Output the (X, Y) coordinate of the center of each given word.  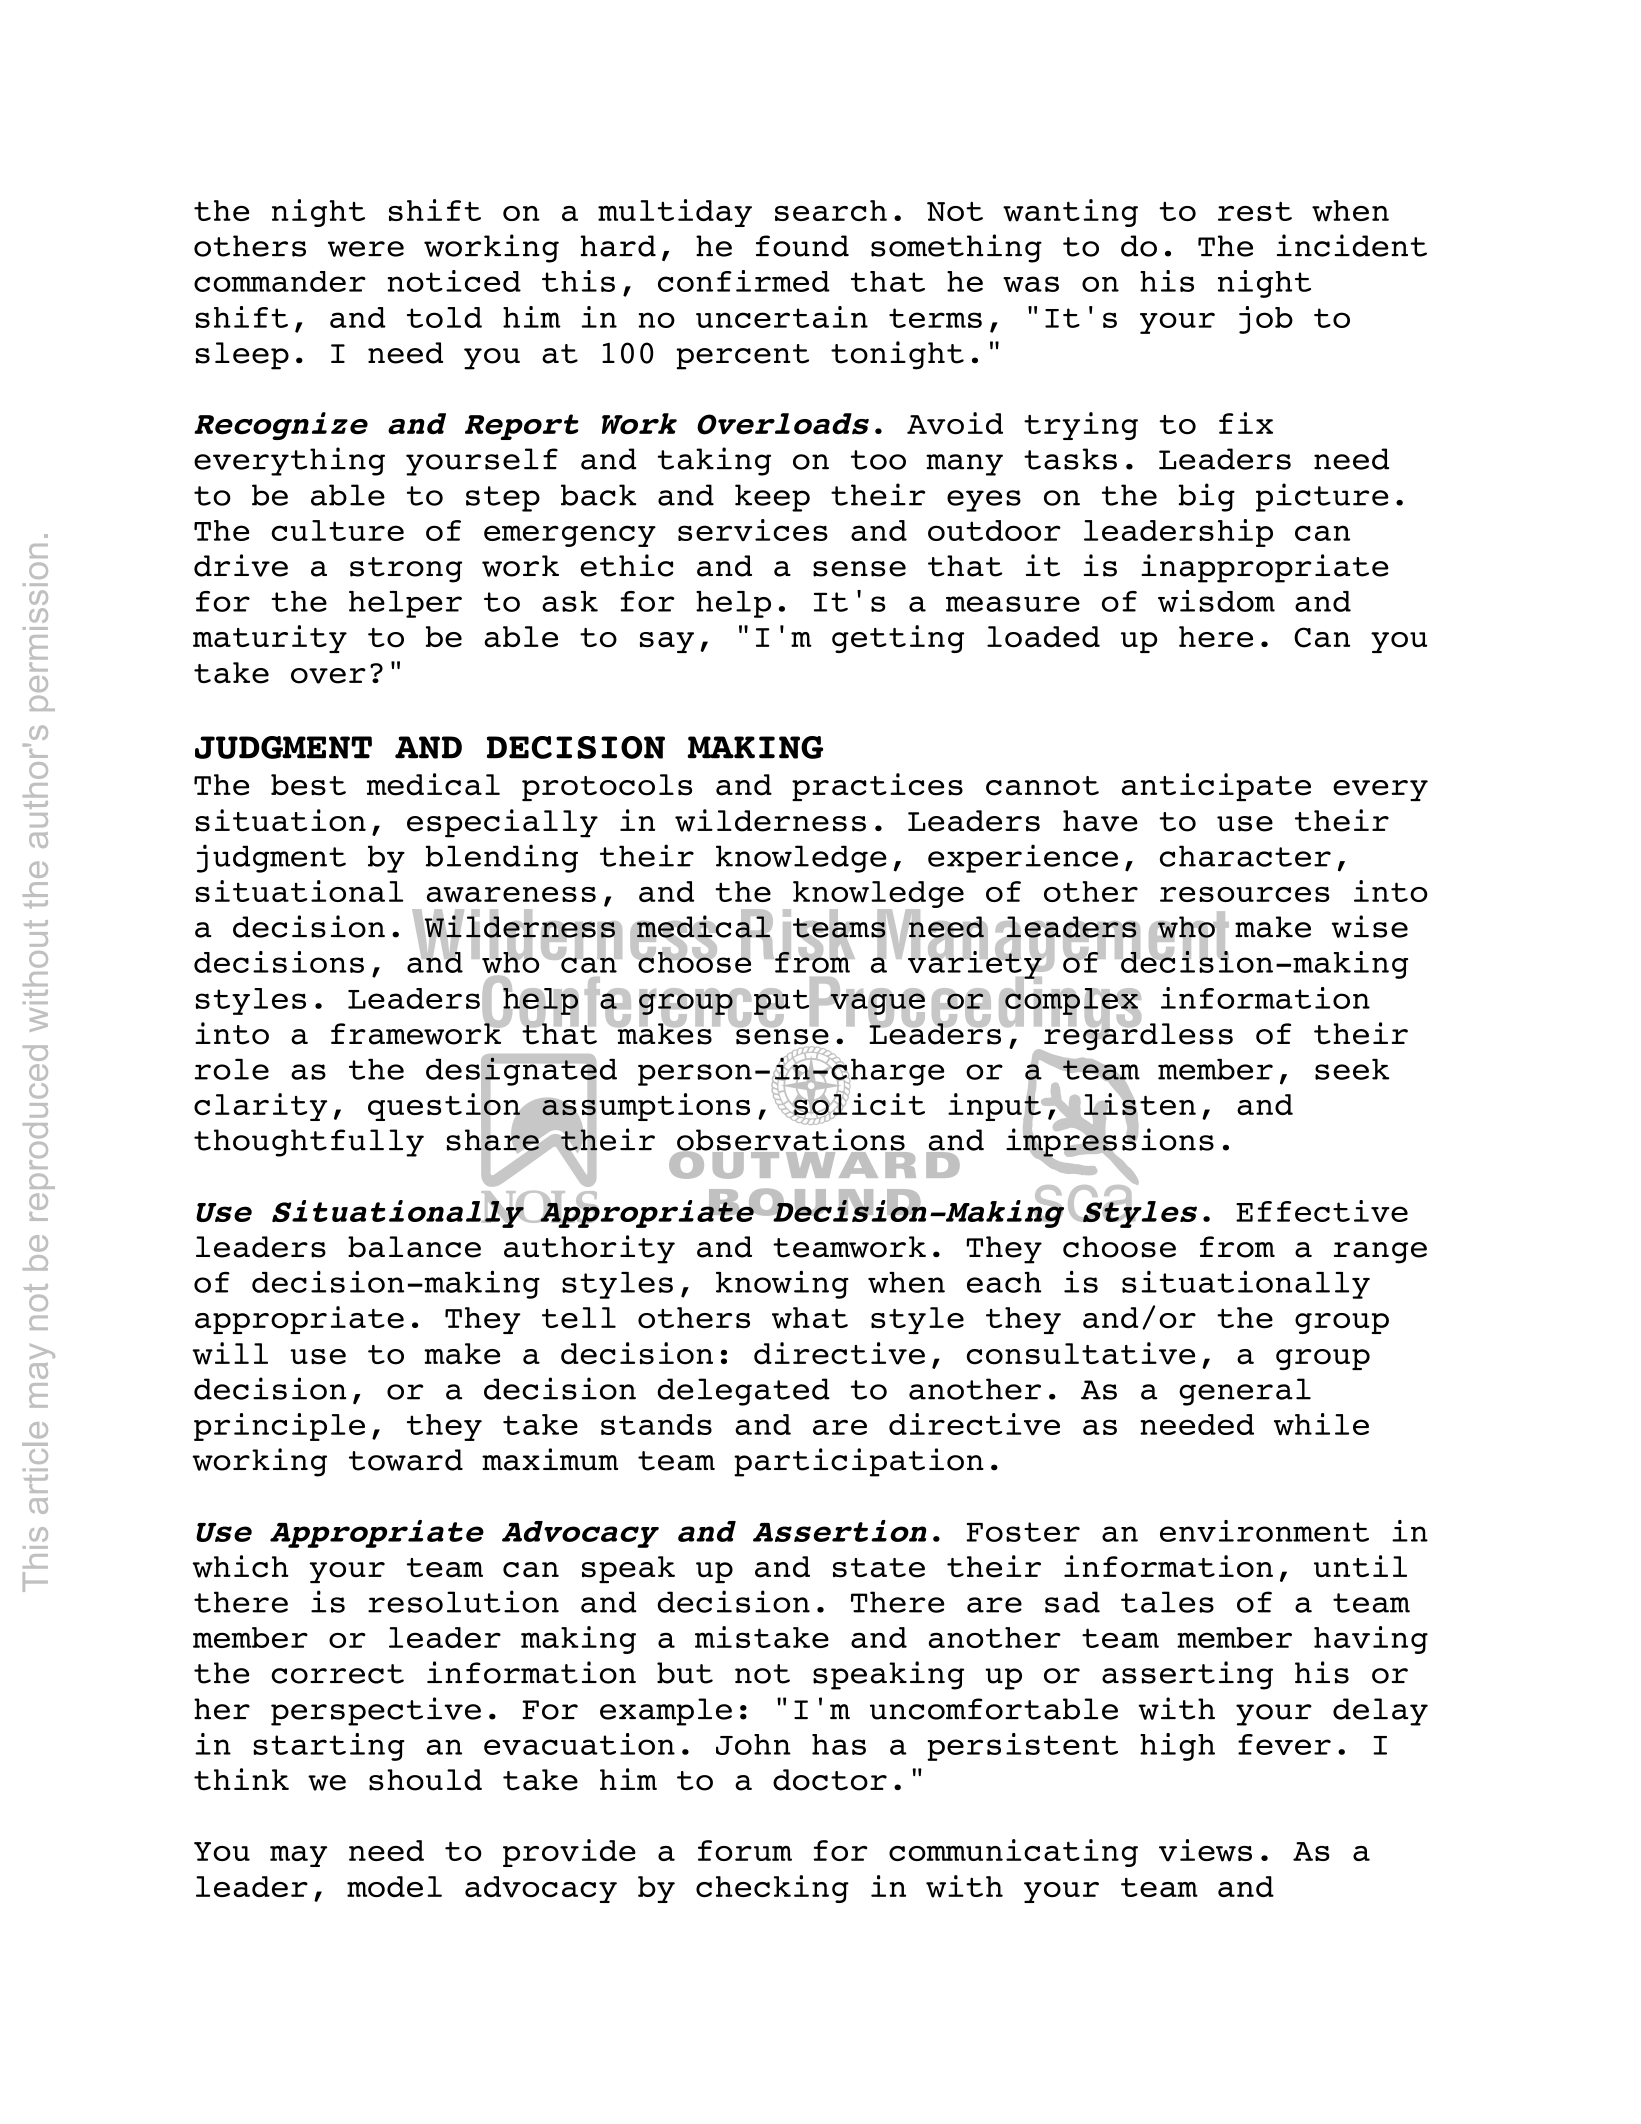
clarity (260, 1107)
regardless (1137, 1037)
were (366, 249)
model (394, 1886)
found (802, 246)
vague (877, 1004)
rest (1255, 211)
